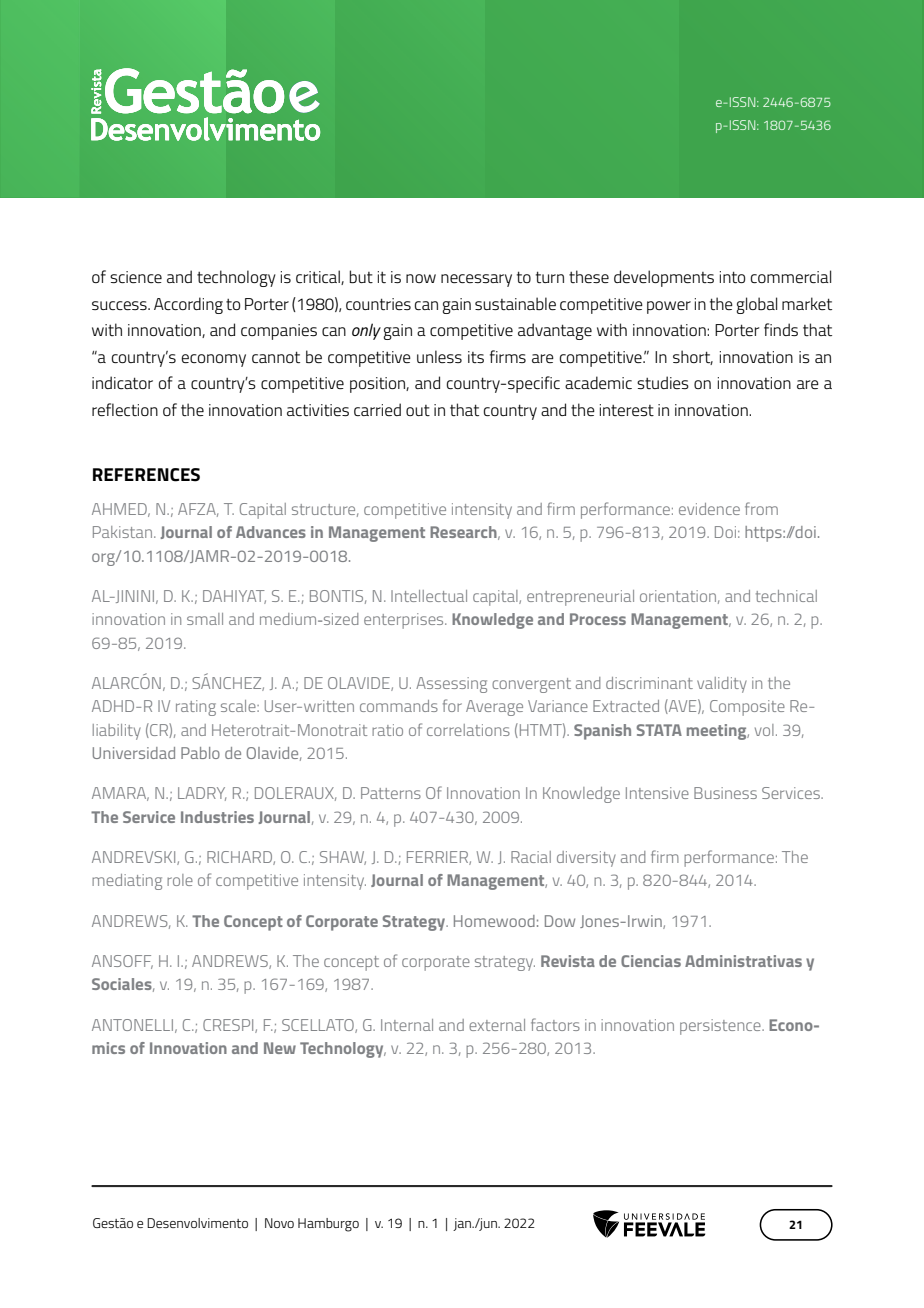  I want to click on external, so click(497, 1025).
